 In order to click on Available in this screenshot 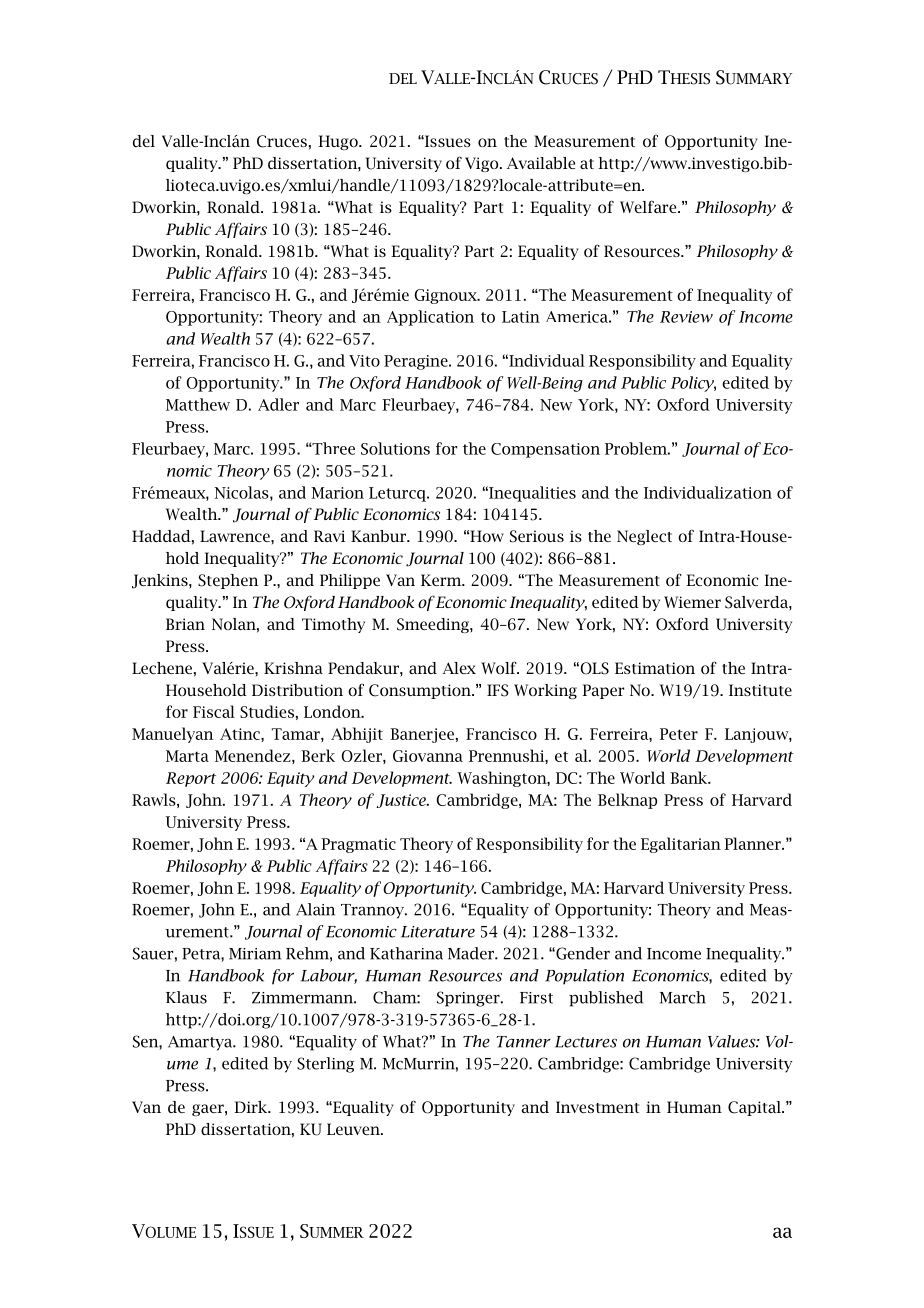, I will do `click(541, 163)`.
